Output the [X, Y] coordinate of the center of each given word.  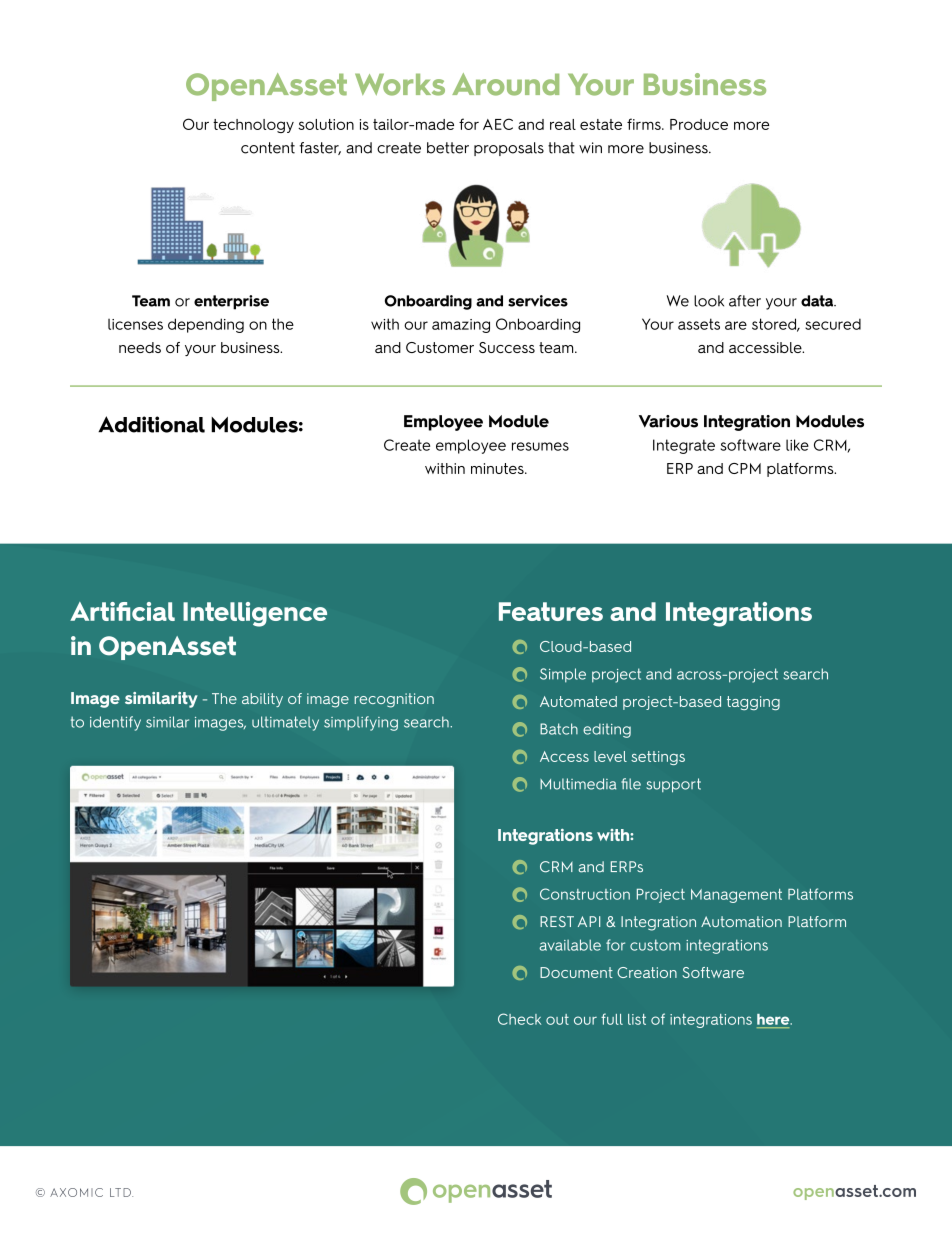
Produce [699, 124]
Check [519, 1019]
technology [253, 126]
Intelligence [255, 614]
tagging [753, 703]
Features [551, 611]
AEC [498, 124]
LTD [121, 1192]
